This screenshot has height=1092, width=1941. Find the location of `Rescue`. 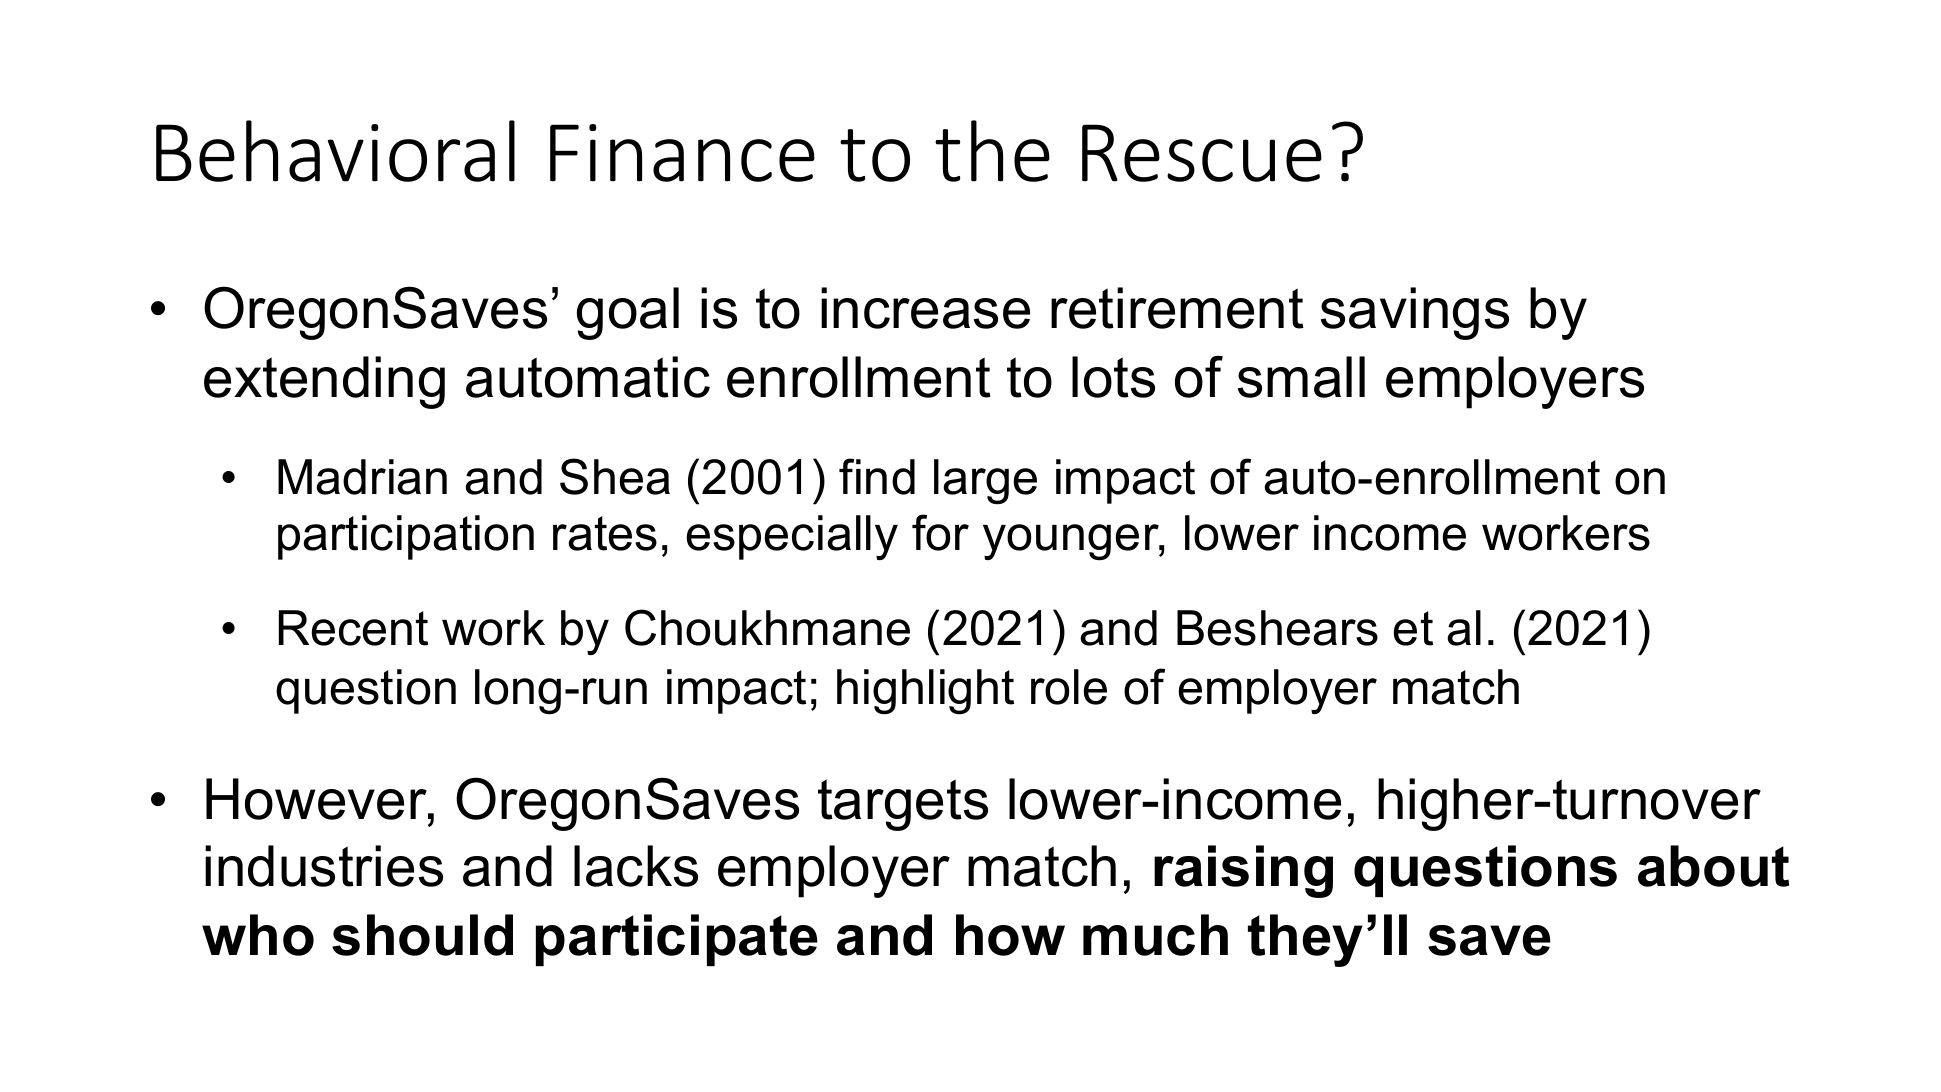

Rescue is located at coordinates (1202, 153).
